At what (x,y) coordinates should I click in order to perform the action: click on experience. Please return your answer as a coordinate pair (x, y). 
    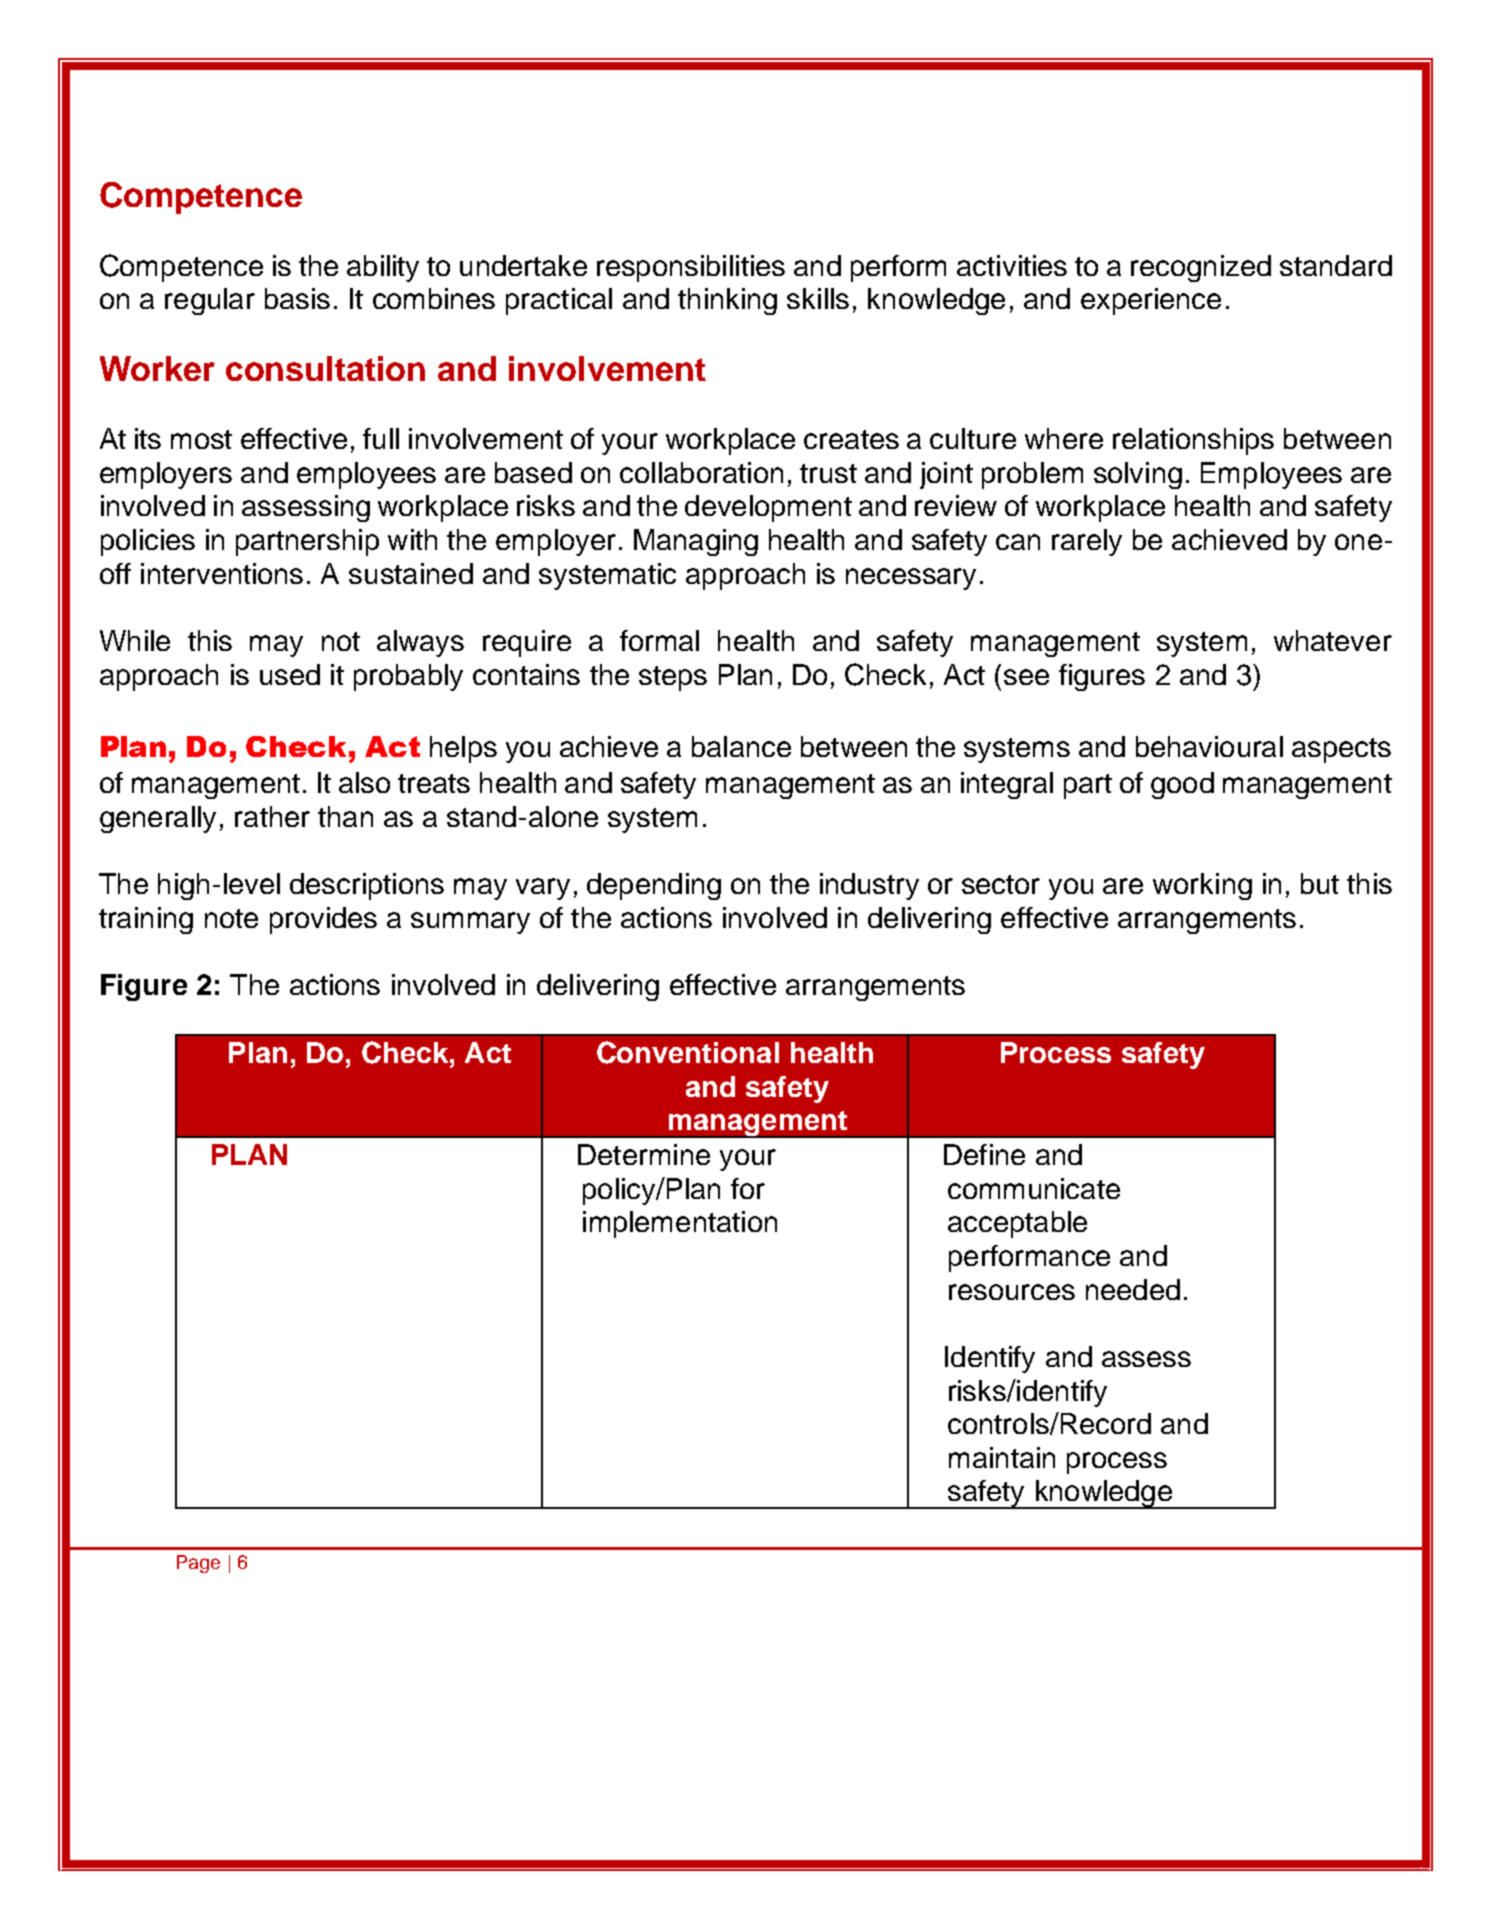
    Looking at the image, I should click on (1151, 301).
